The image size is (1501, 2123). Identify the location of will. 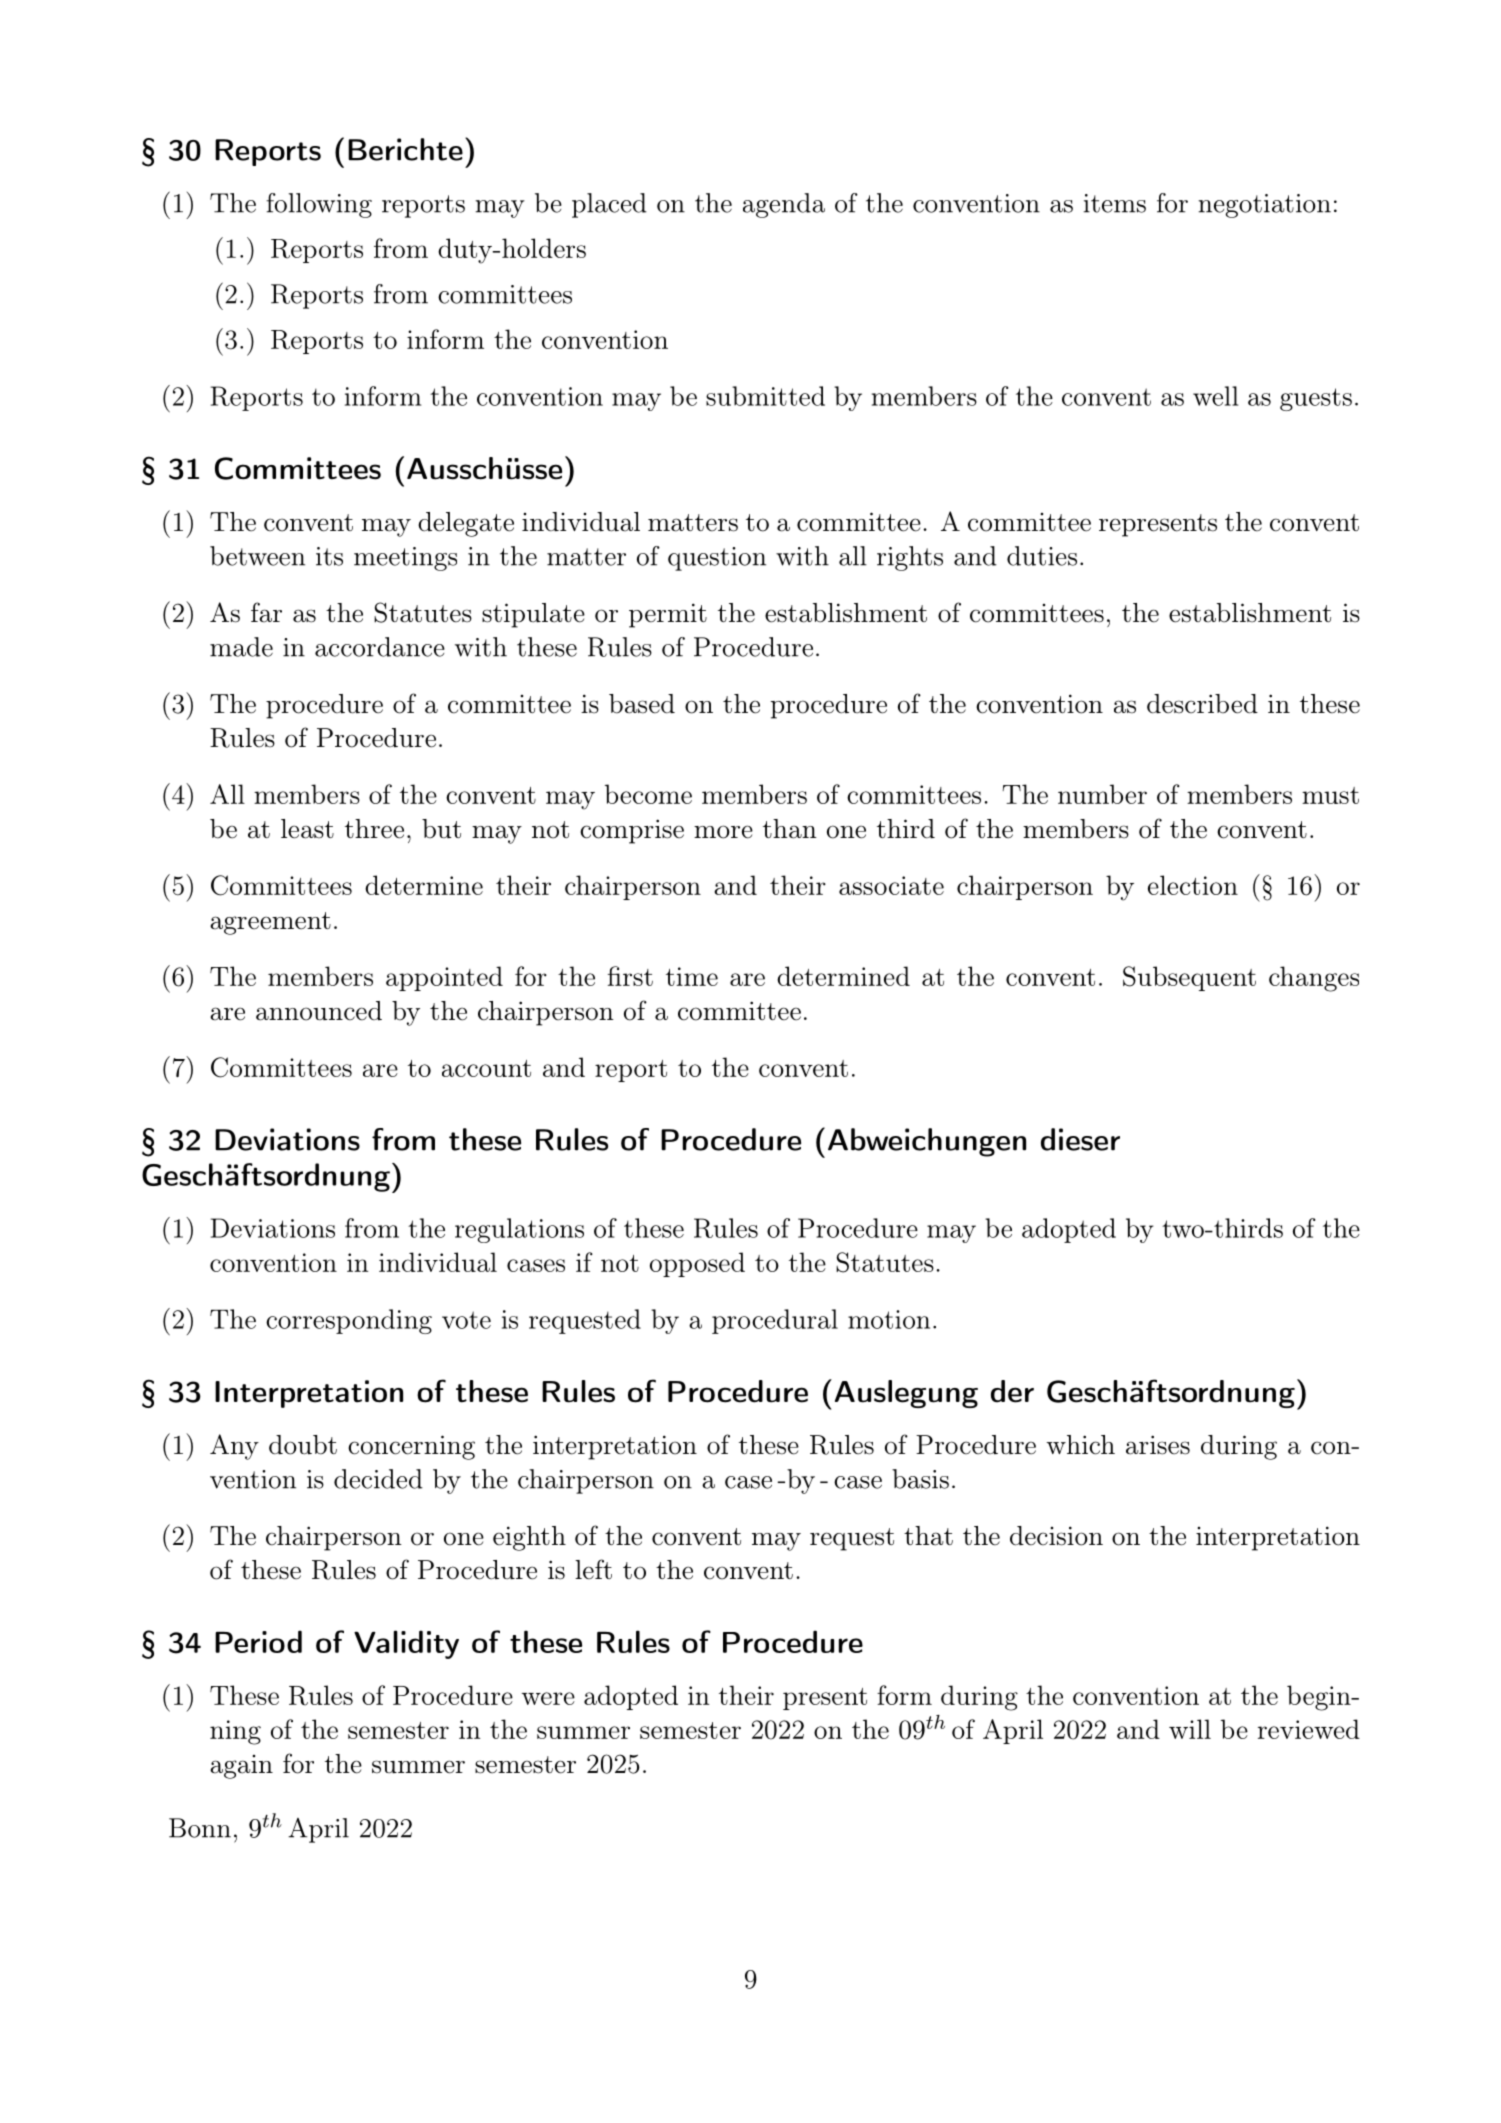
(1190, 1729).
